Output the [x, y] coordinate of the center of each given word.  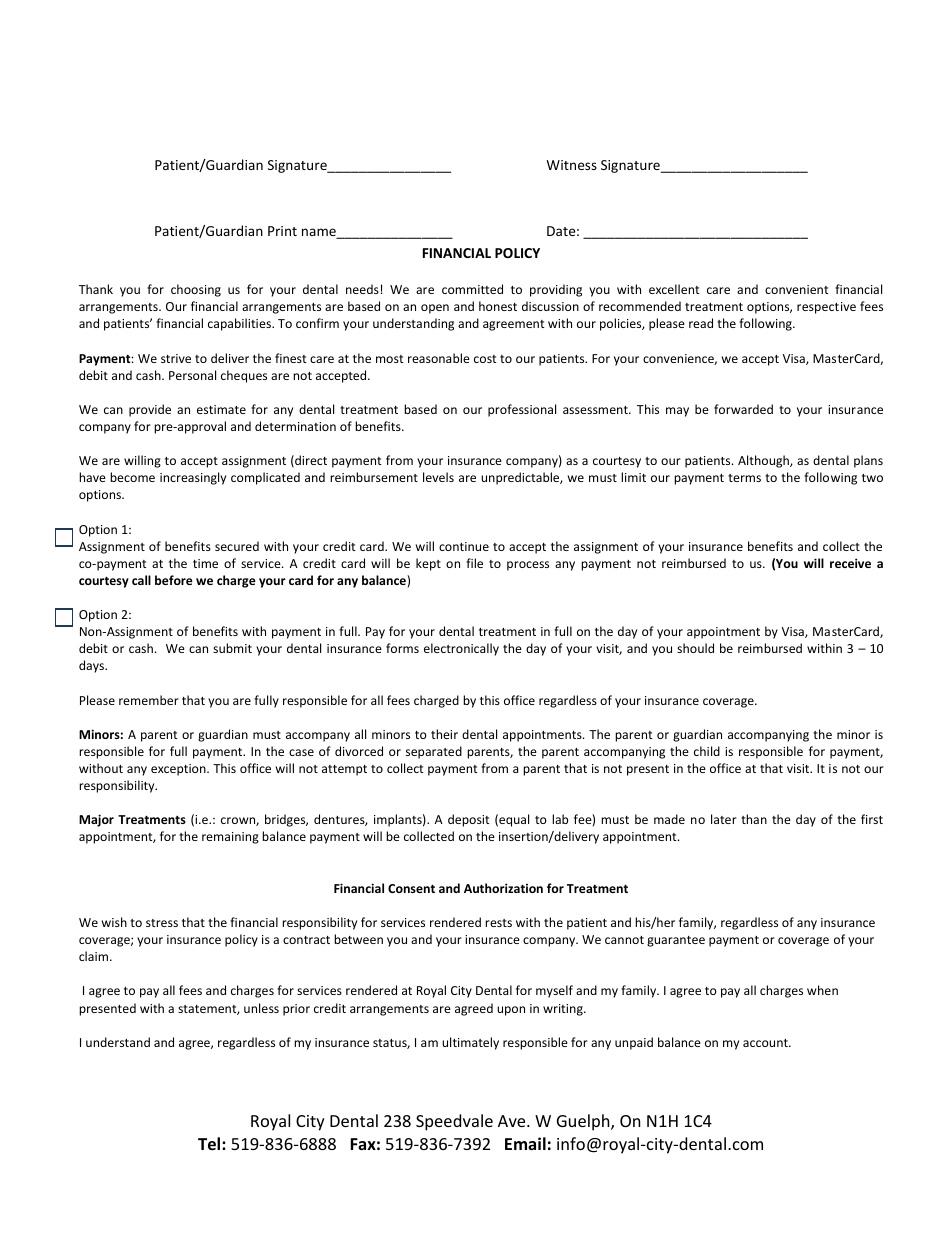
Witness [572, 165]
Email [525, 1143]
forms [402, 648]
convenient [797, 289]
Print [282, 231]
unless [261, 1008]
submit [232, 648]
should [695, 648]
